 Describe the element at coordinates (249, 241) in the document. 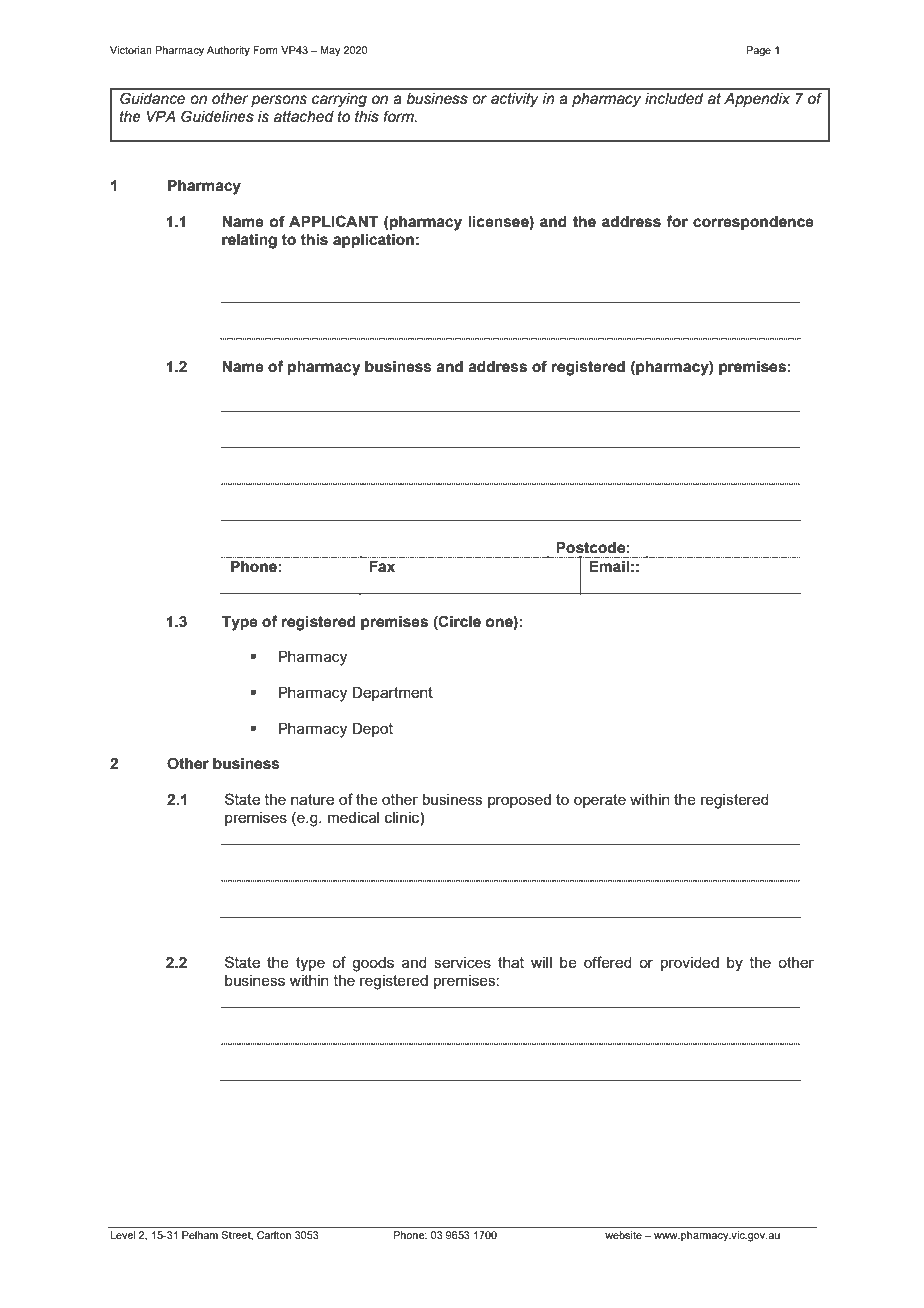

I see `relating` at that location.
